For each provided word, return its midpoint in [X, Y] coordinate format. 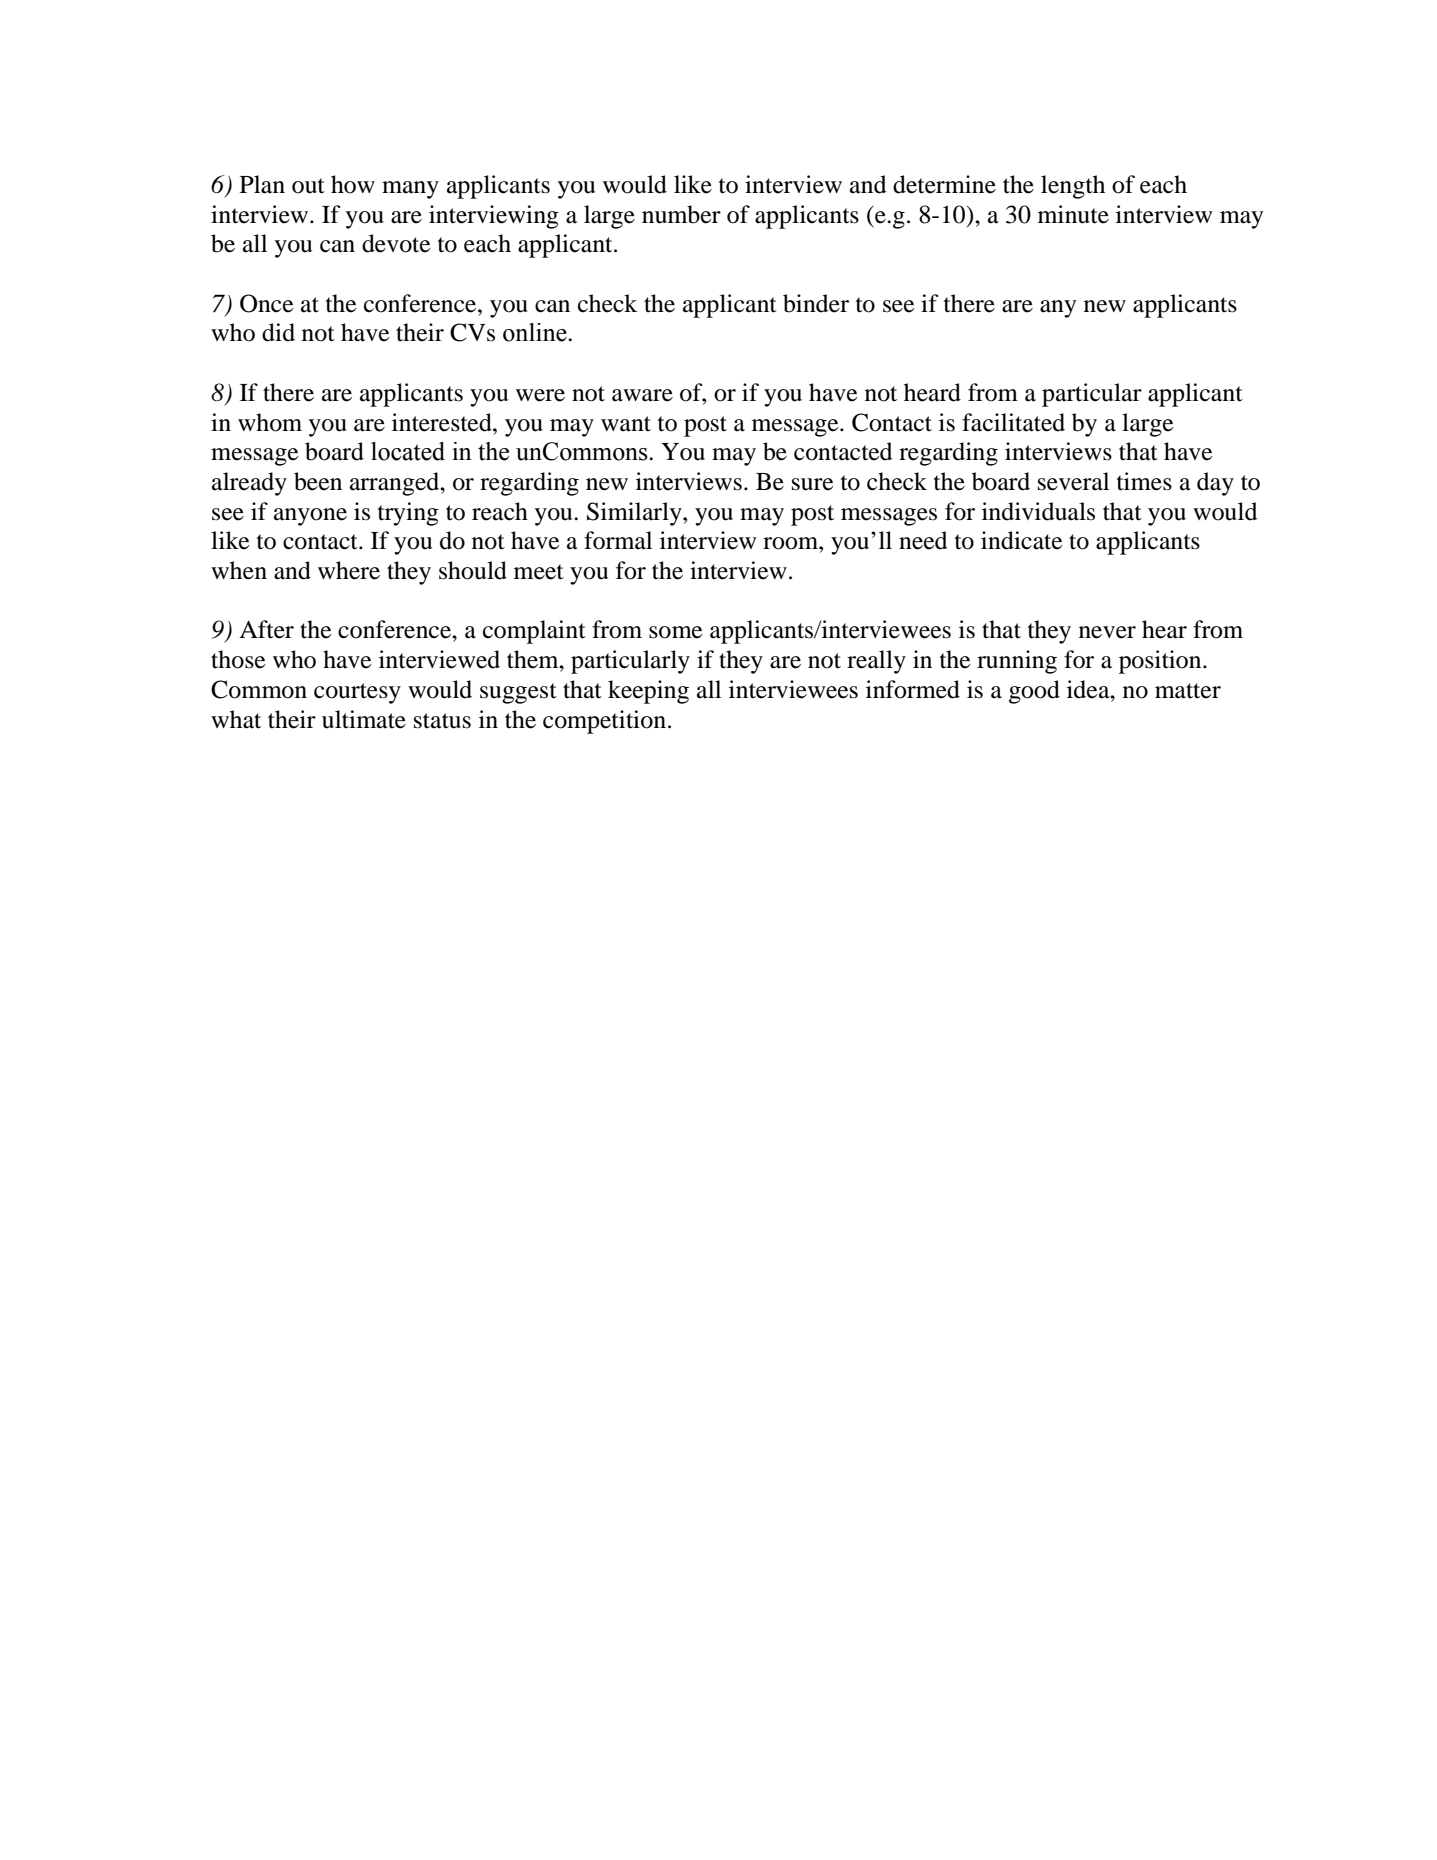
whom [270, 422]
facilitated [1013, 422]
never [1107, 632]
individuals [1038, 511]
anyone [310, 517]
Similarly [635, 514]
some [675, 632]
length [1073, 187]
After [266, 629]
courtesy [357, 693]
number [681, 214]
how [353, 184]
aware [642, 395]
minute [1073, 214]
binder [816, 303]
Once [266, 303]
